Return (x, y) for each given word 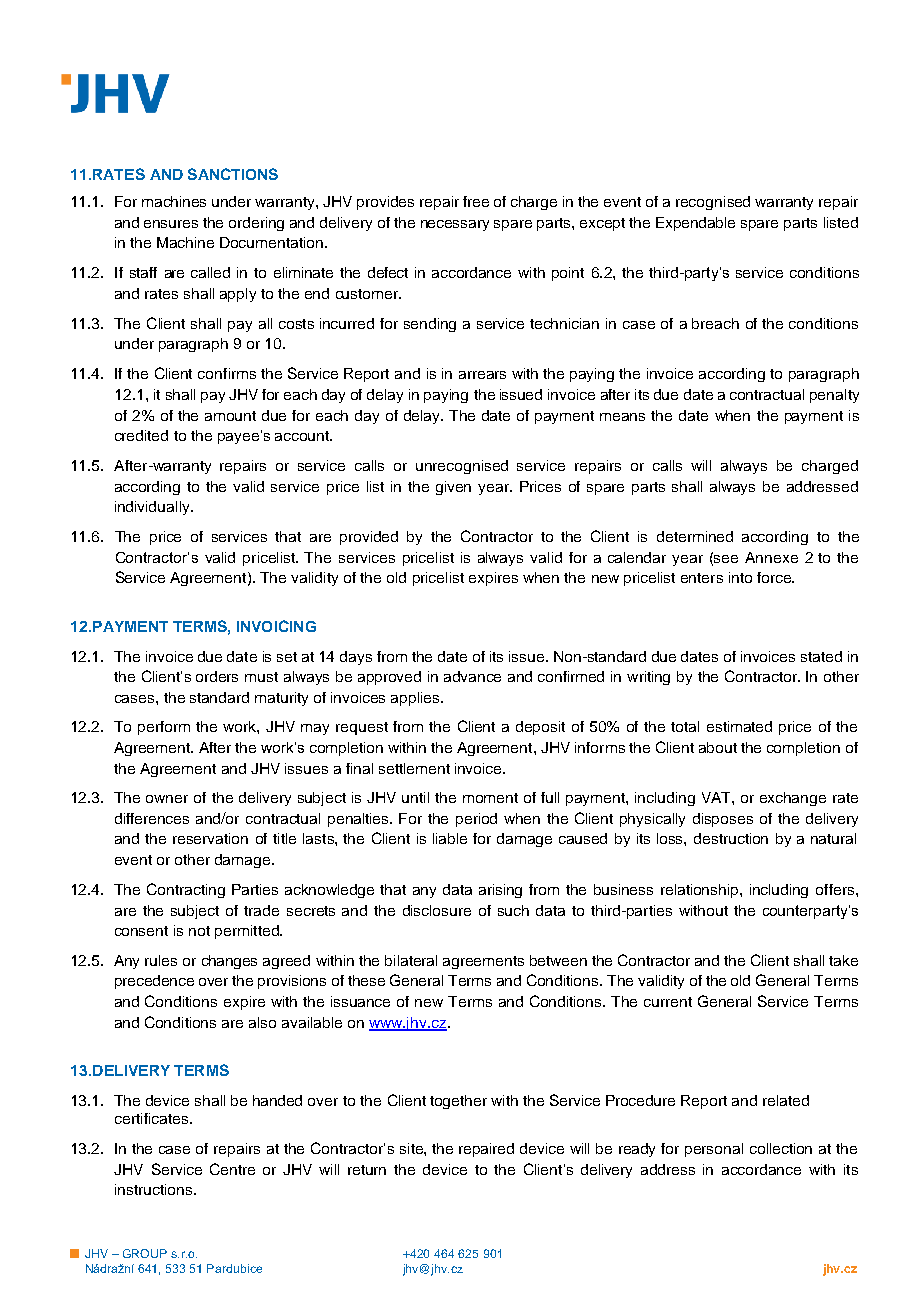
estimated (739, 726)
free (476, 201)
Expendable (695, 224)
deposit (540, 728)
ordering (256, 224)
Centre (232, 1169)
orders (217, 676)
